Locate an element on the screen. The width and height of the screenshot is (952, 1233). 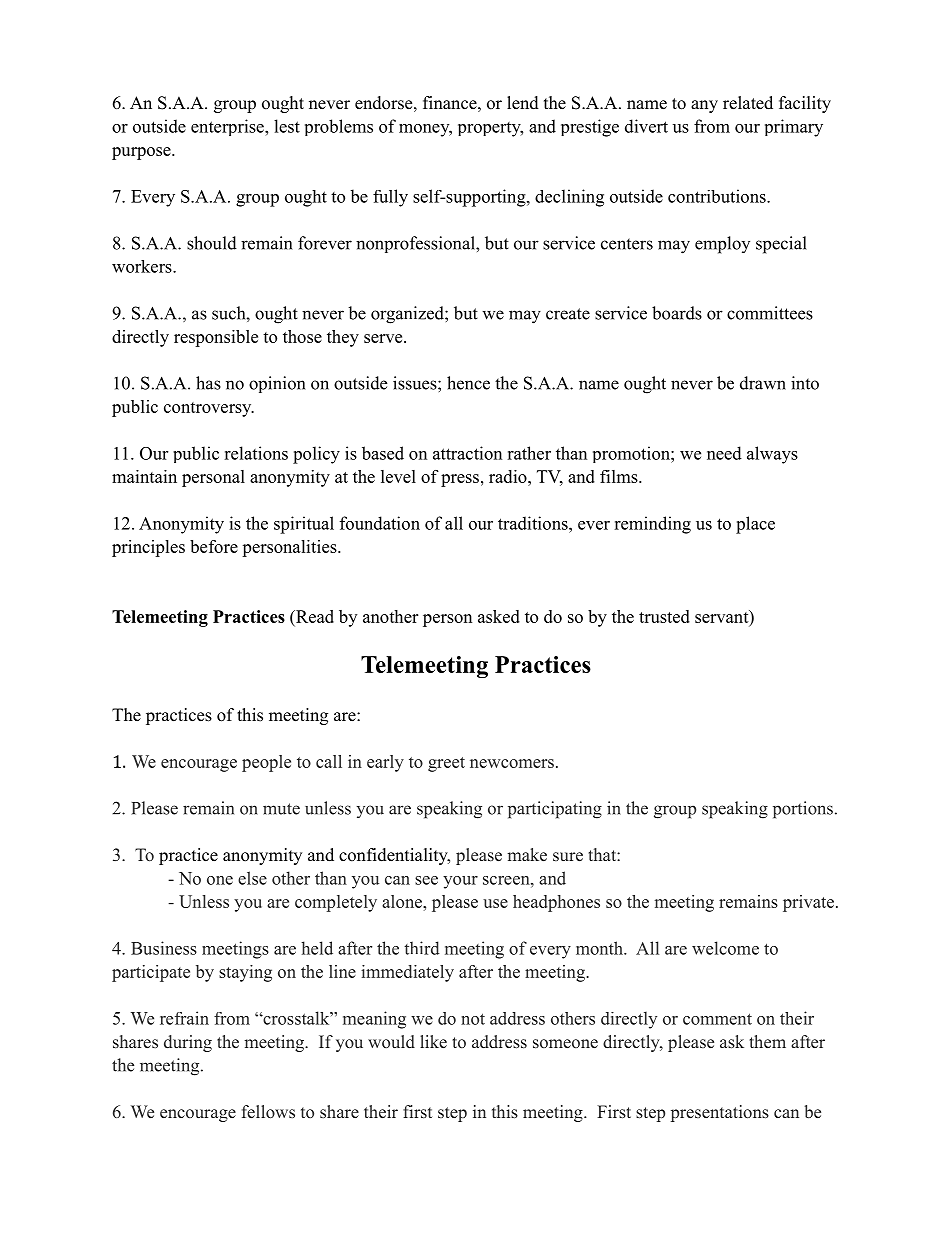
lend is located at coordinates (523, 103).
